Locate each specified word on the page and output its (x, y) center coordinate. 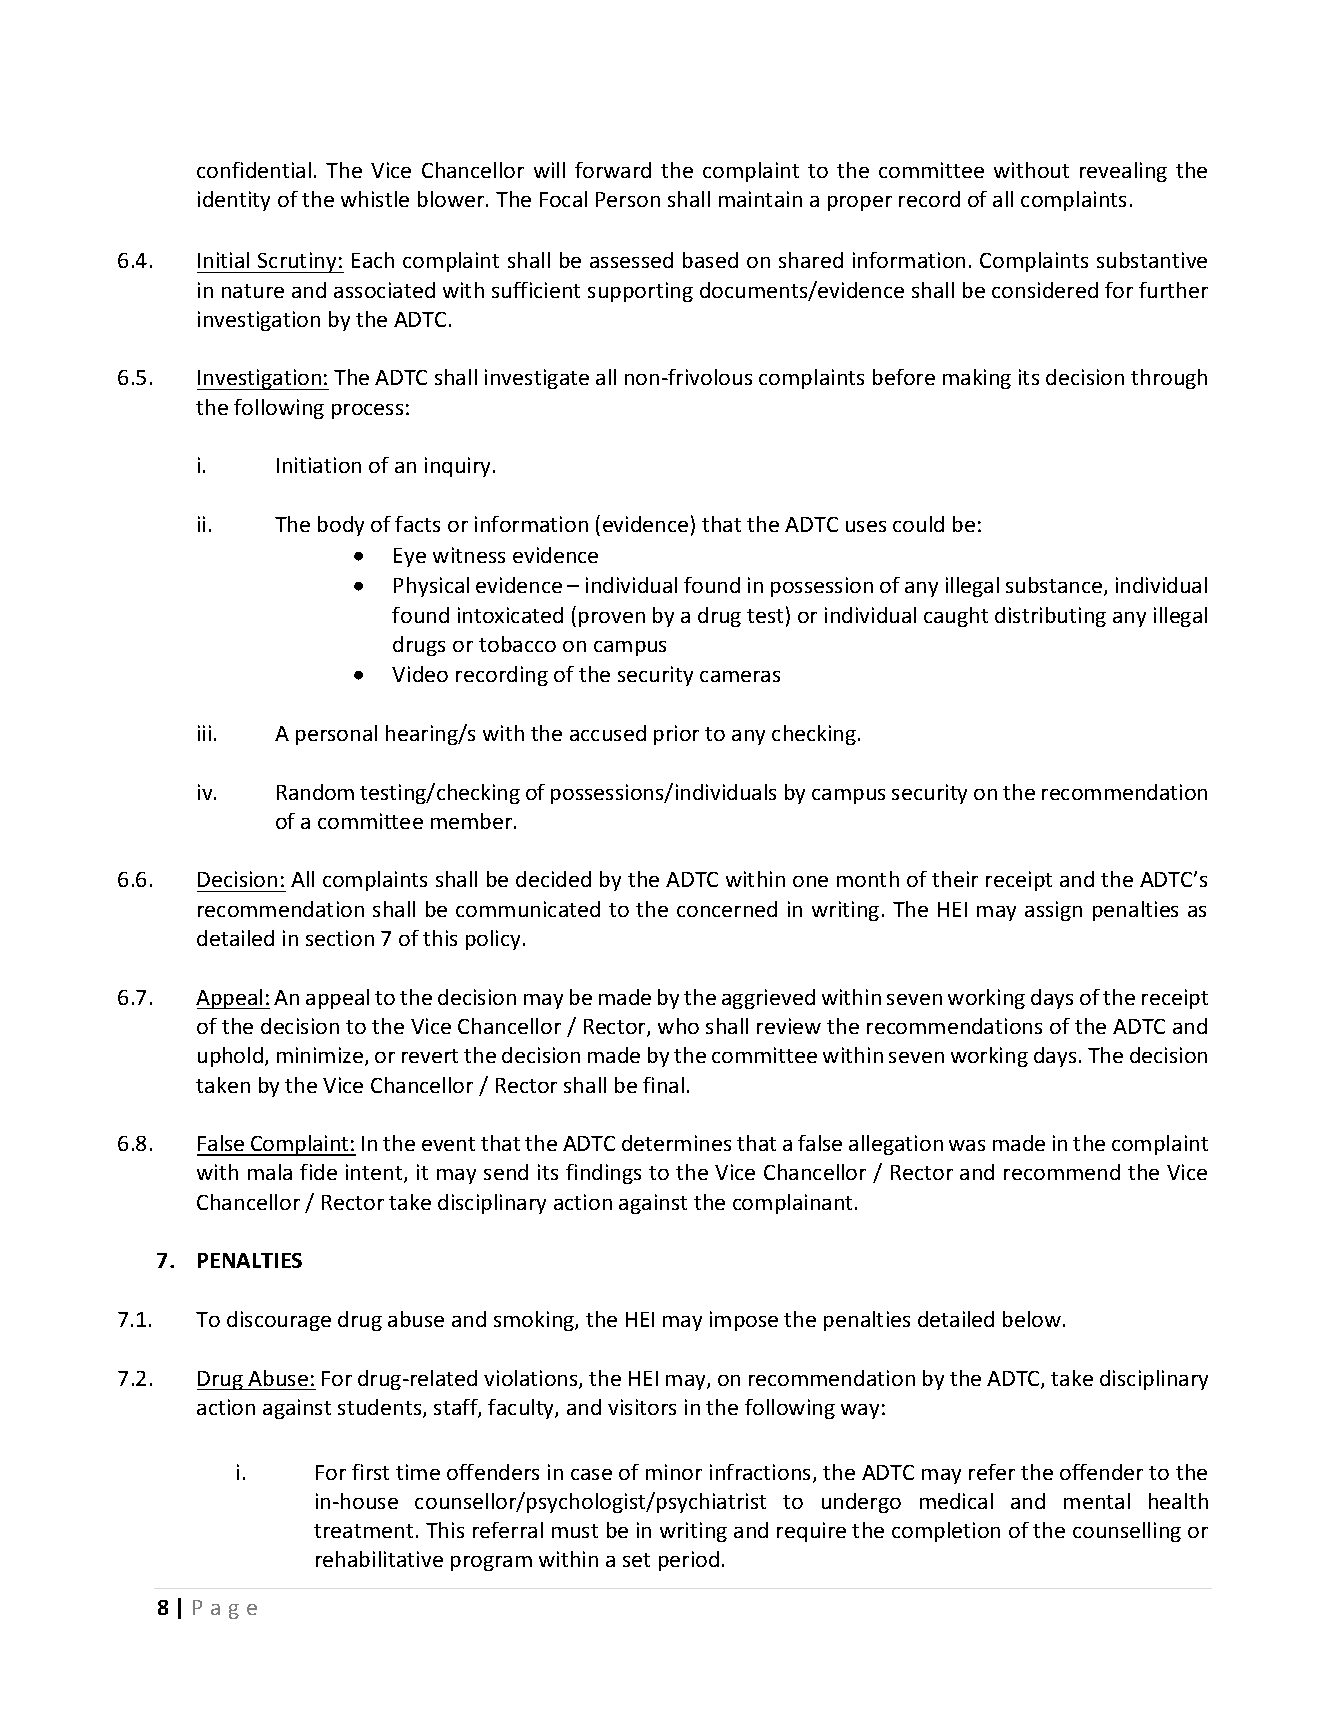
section (340, 938)
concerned (727, 909)
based (710, 260)
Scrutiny (297, 262)
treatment (363, 1531)
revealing (1123, 172)
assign (1053, 911)
